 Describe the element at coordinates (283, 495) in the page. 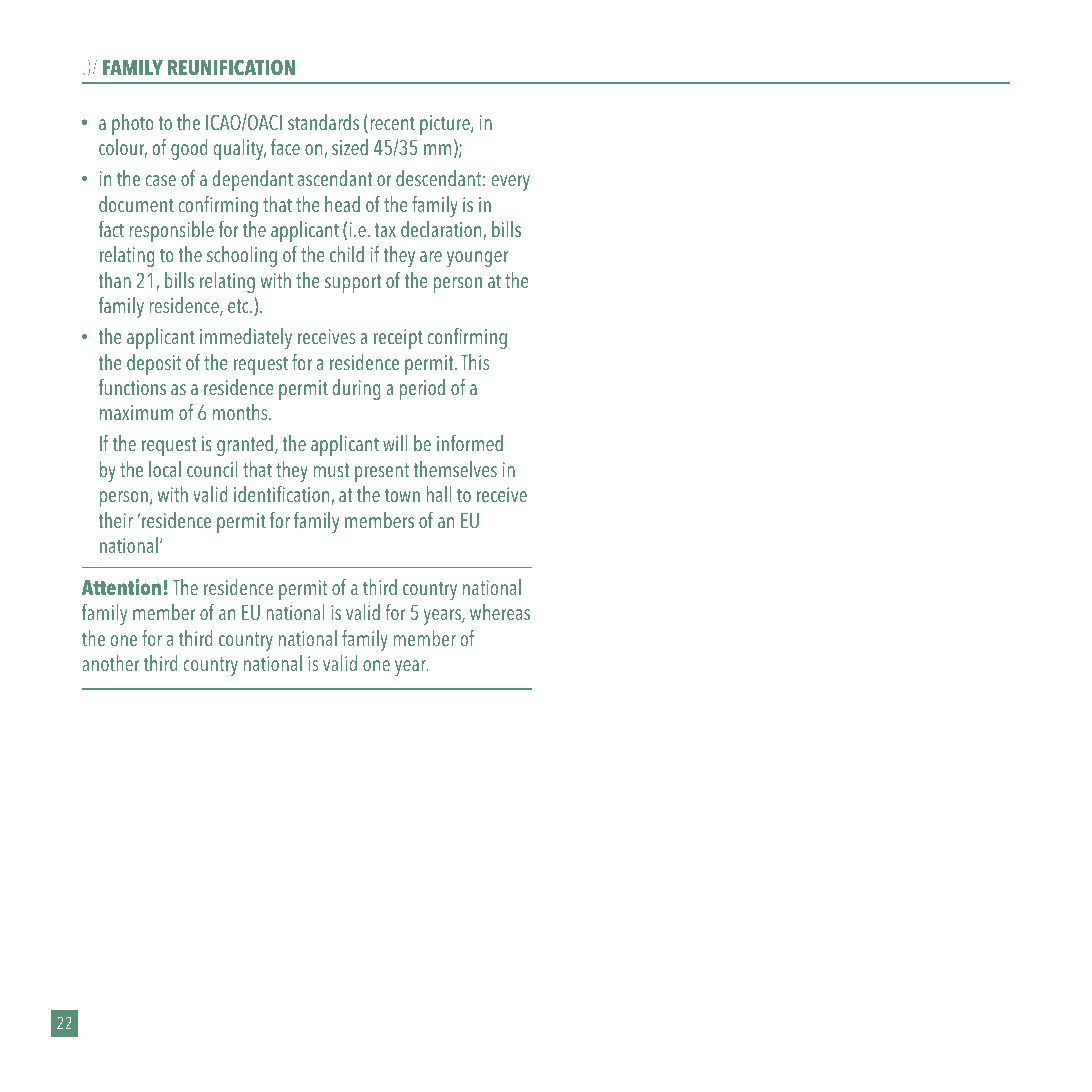

I see `identification` at that location.
